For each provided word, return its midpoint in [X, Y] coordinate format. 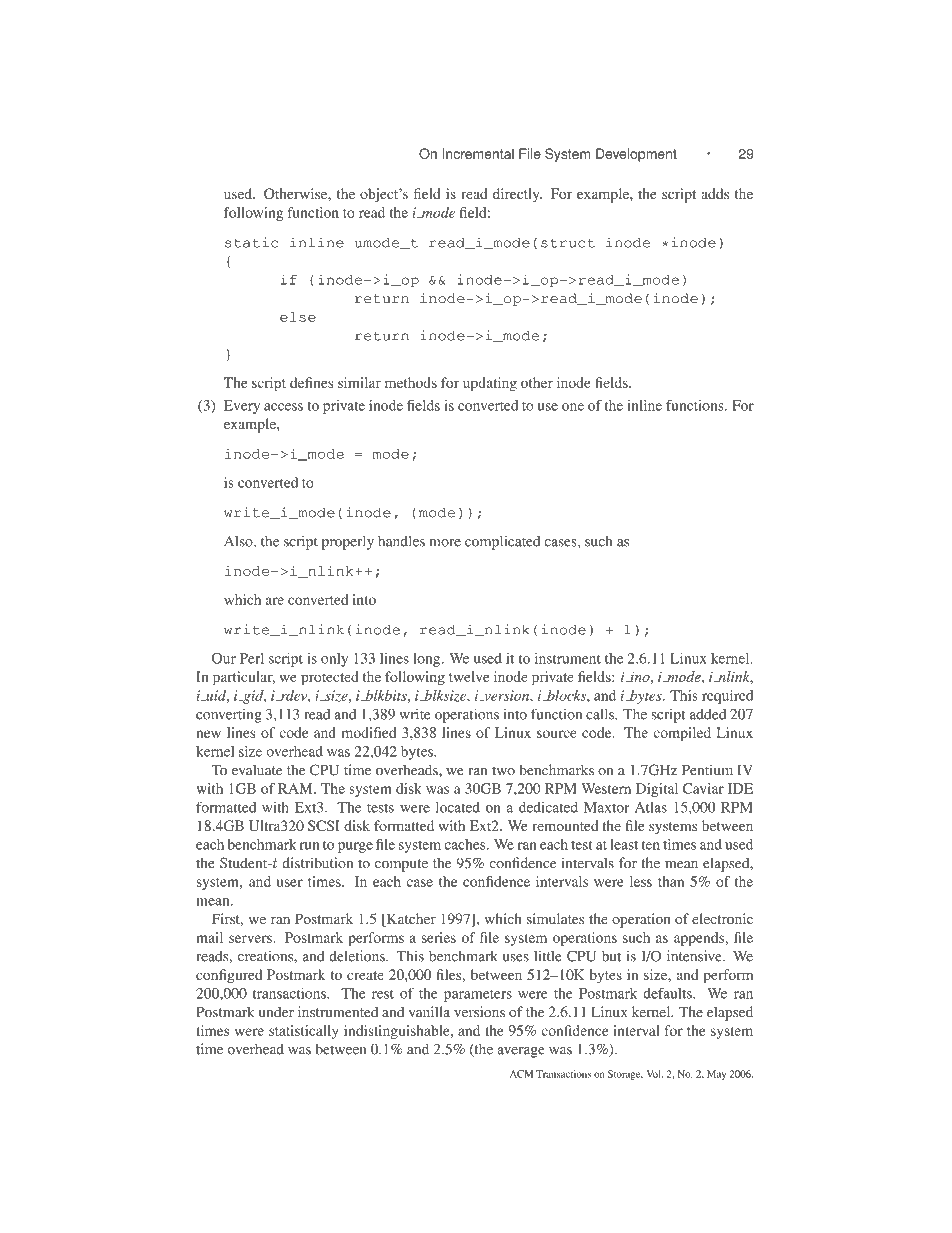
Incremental [478, 153]
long [428, 660]
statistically [303, 1032]
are [275, 601]
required [727, 697]
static [251, 242]
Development [636, 155]
